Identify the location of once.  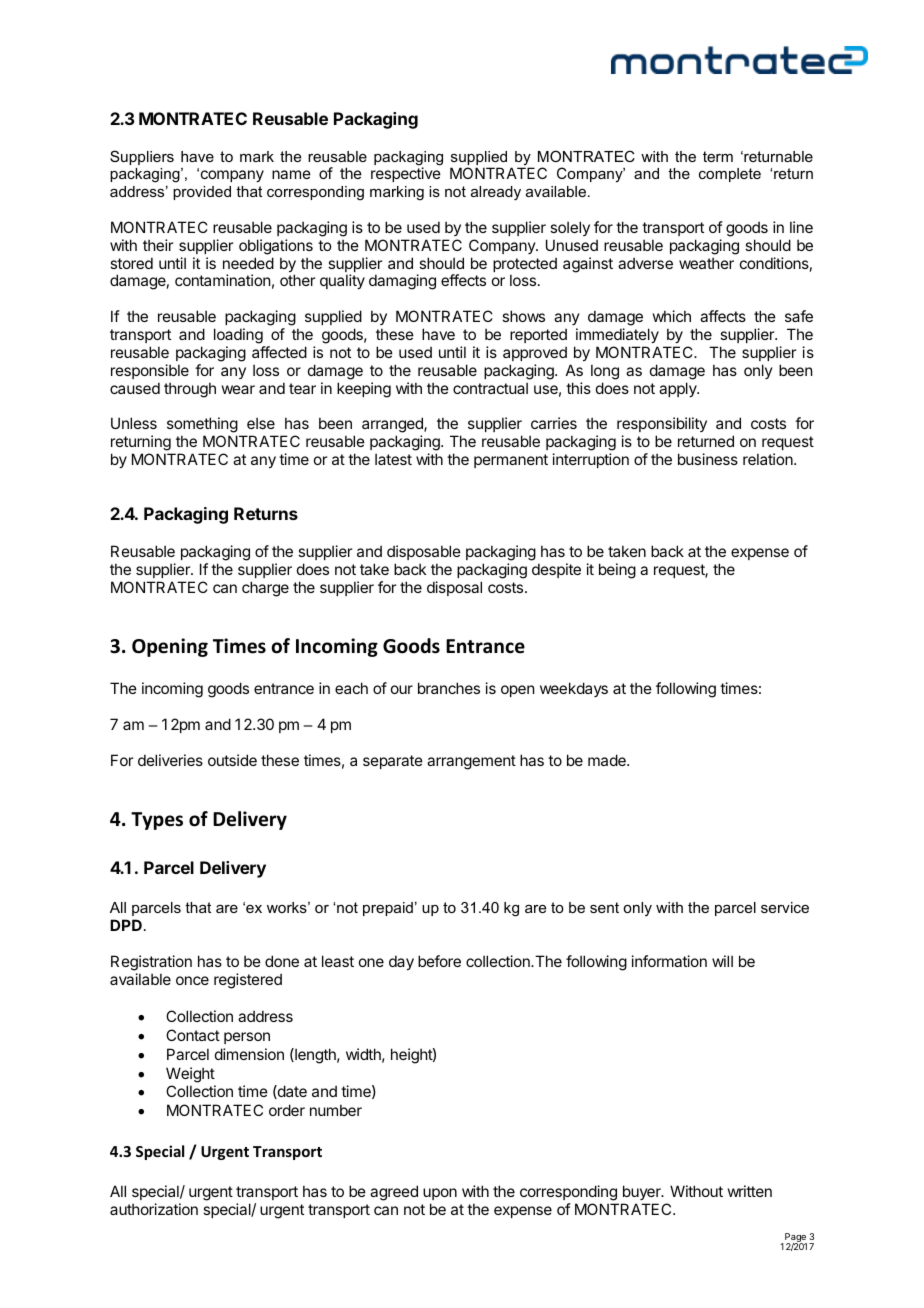
(192, 980).
